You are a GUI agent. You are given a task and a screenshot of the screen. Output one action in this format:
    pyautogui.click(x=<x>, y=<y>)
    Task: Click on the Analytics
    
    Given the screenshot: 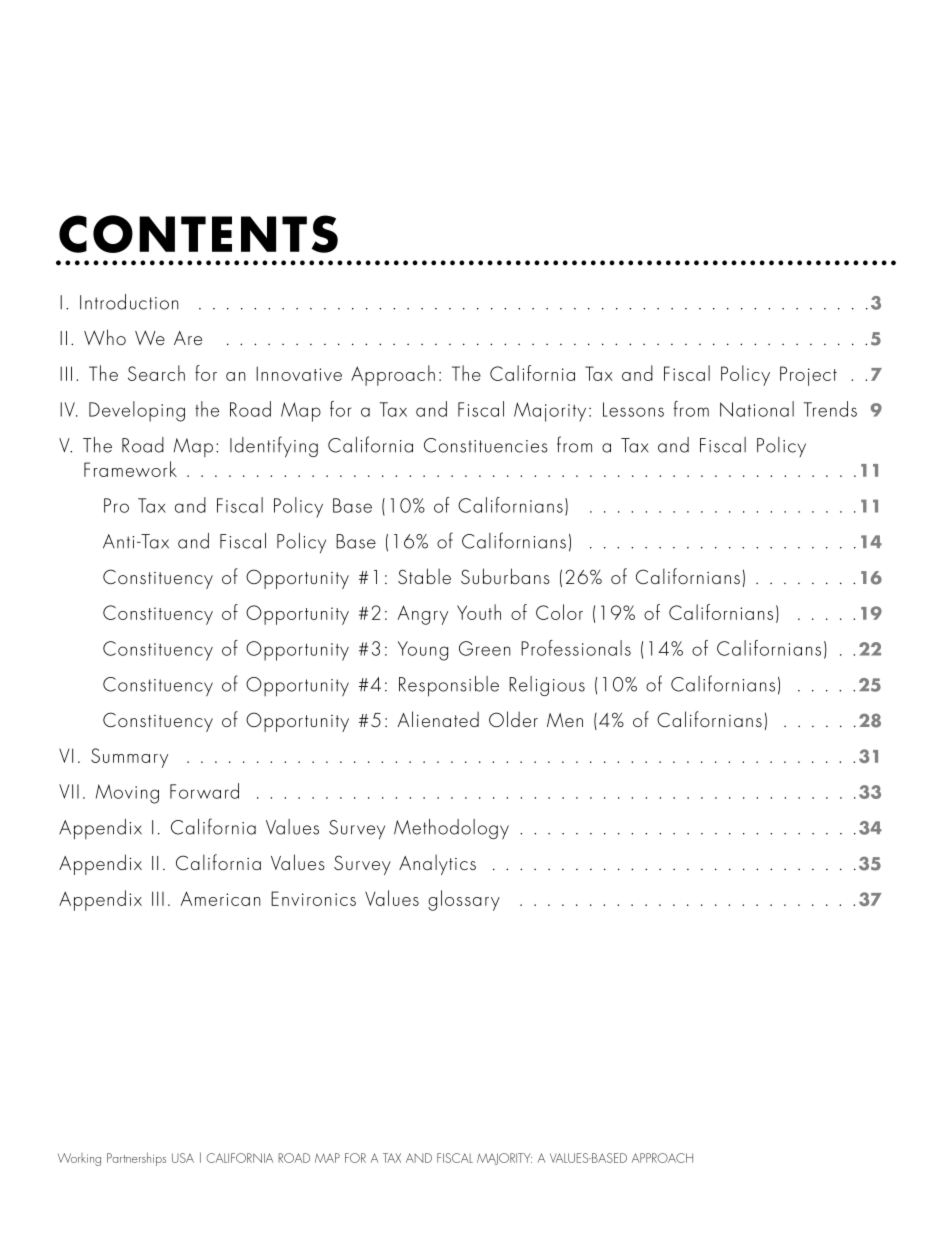 What is the action you would take?
    pyautogui.click(x=437, y=864)
